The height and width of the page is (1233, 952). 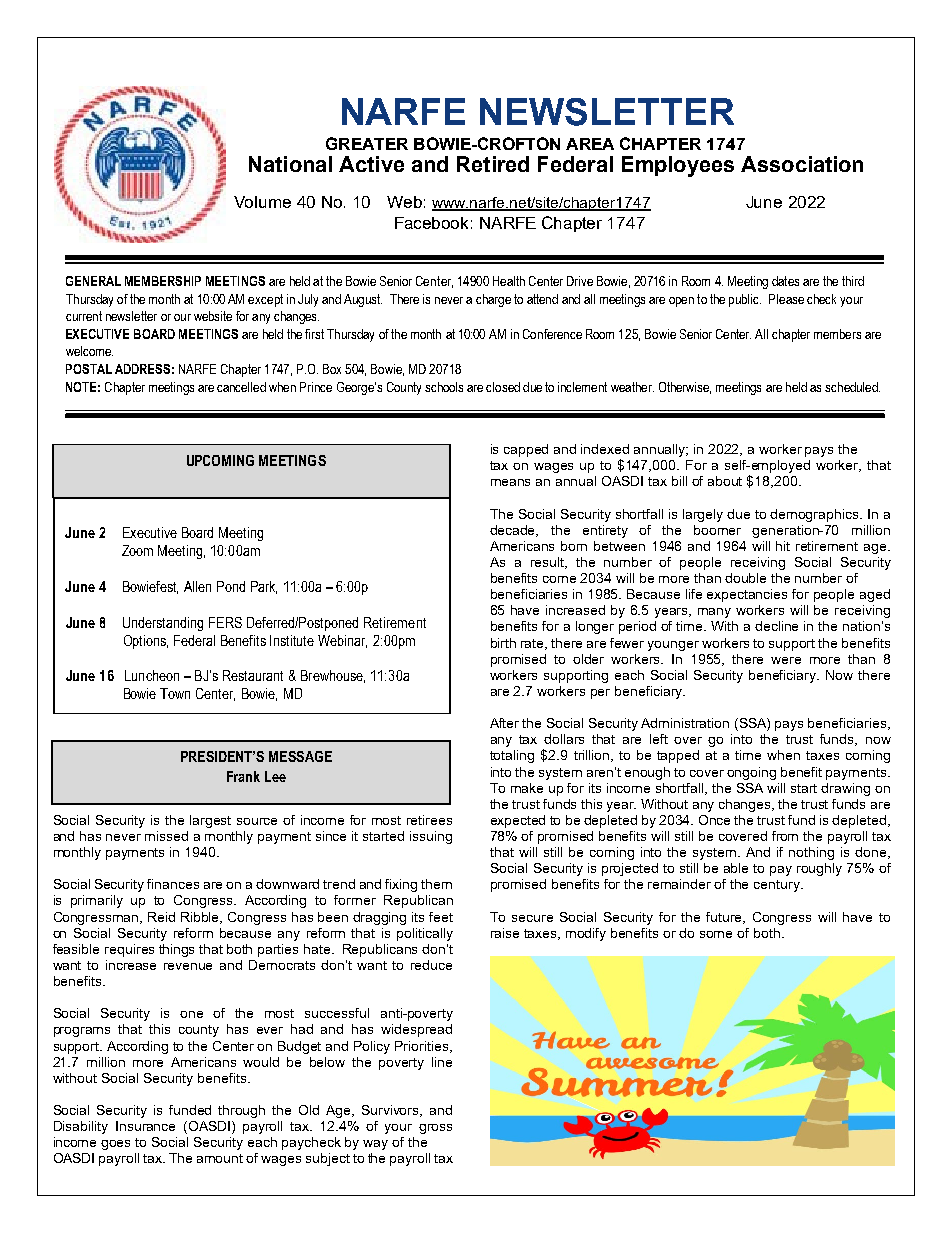 What do you see at coordinates (802, 164) in the page?
I see `Association` at bounding box center [802, 164].
